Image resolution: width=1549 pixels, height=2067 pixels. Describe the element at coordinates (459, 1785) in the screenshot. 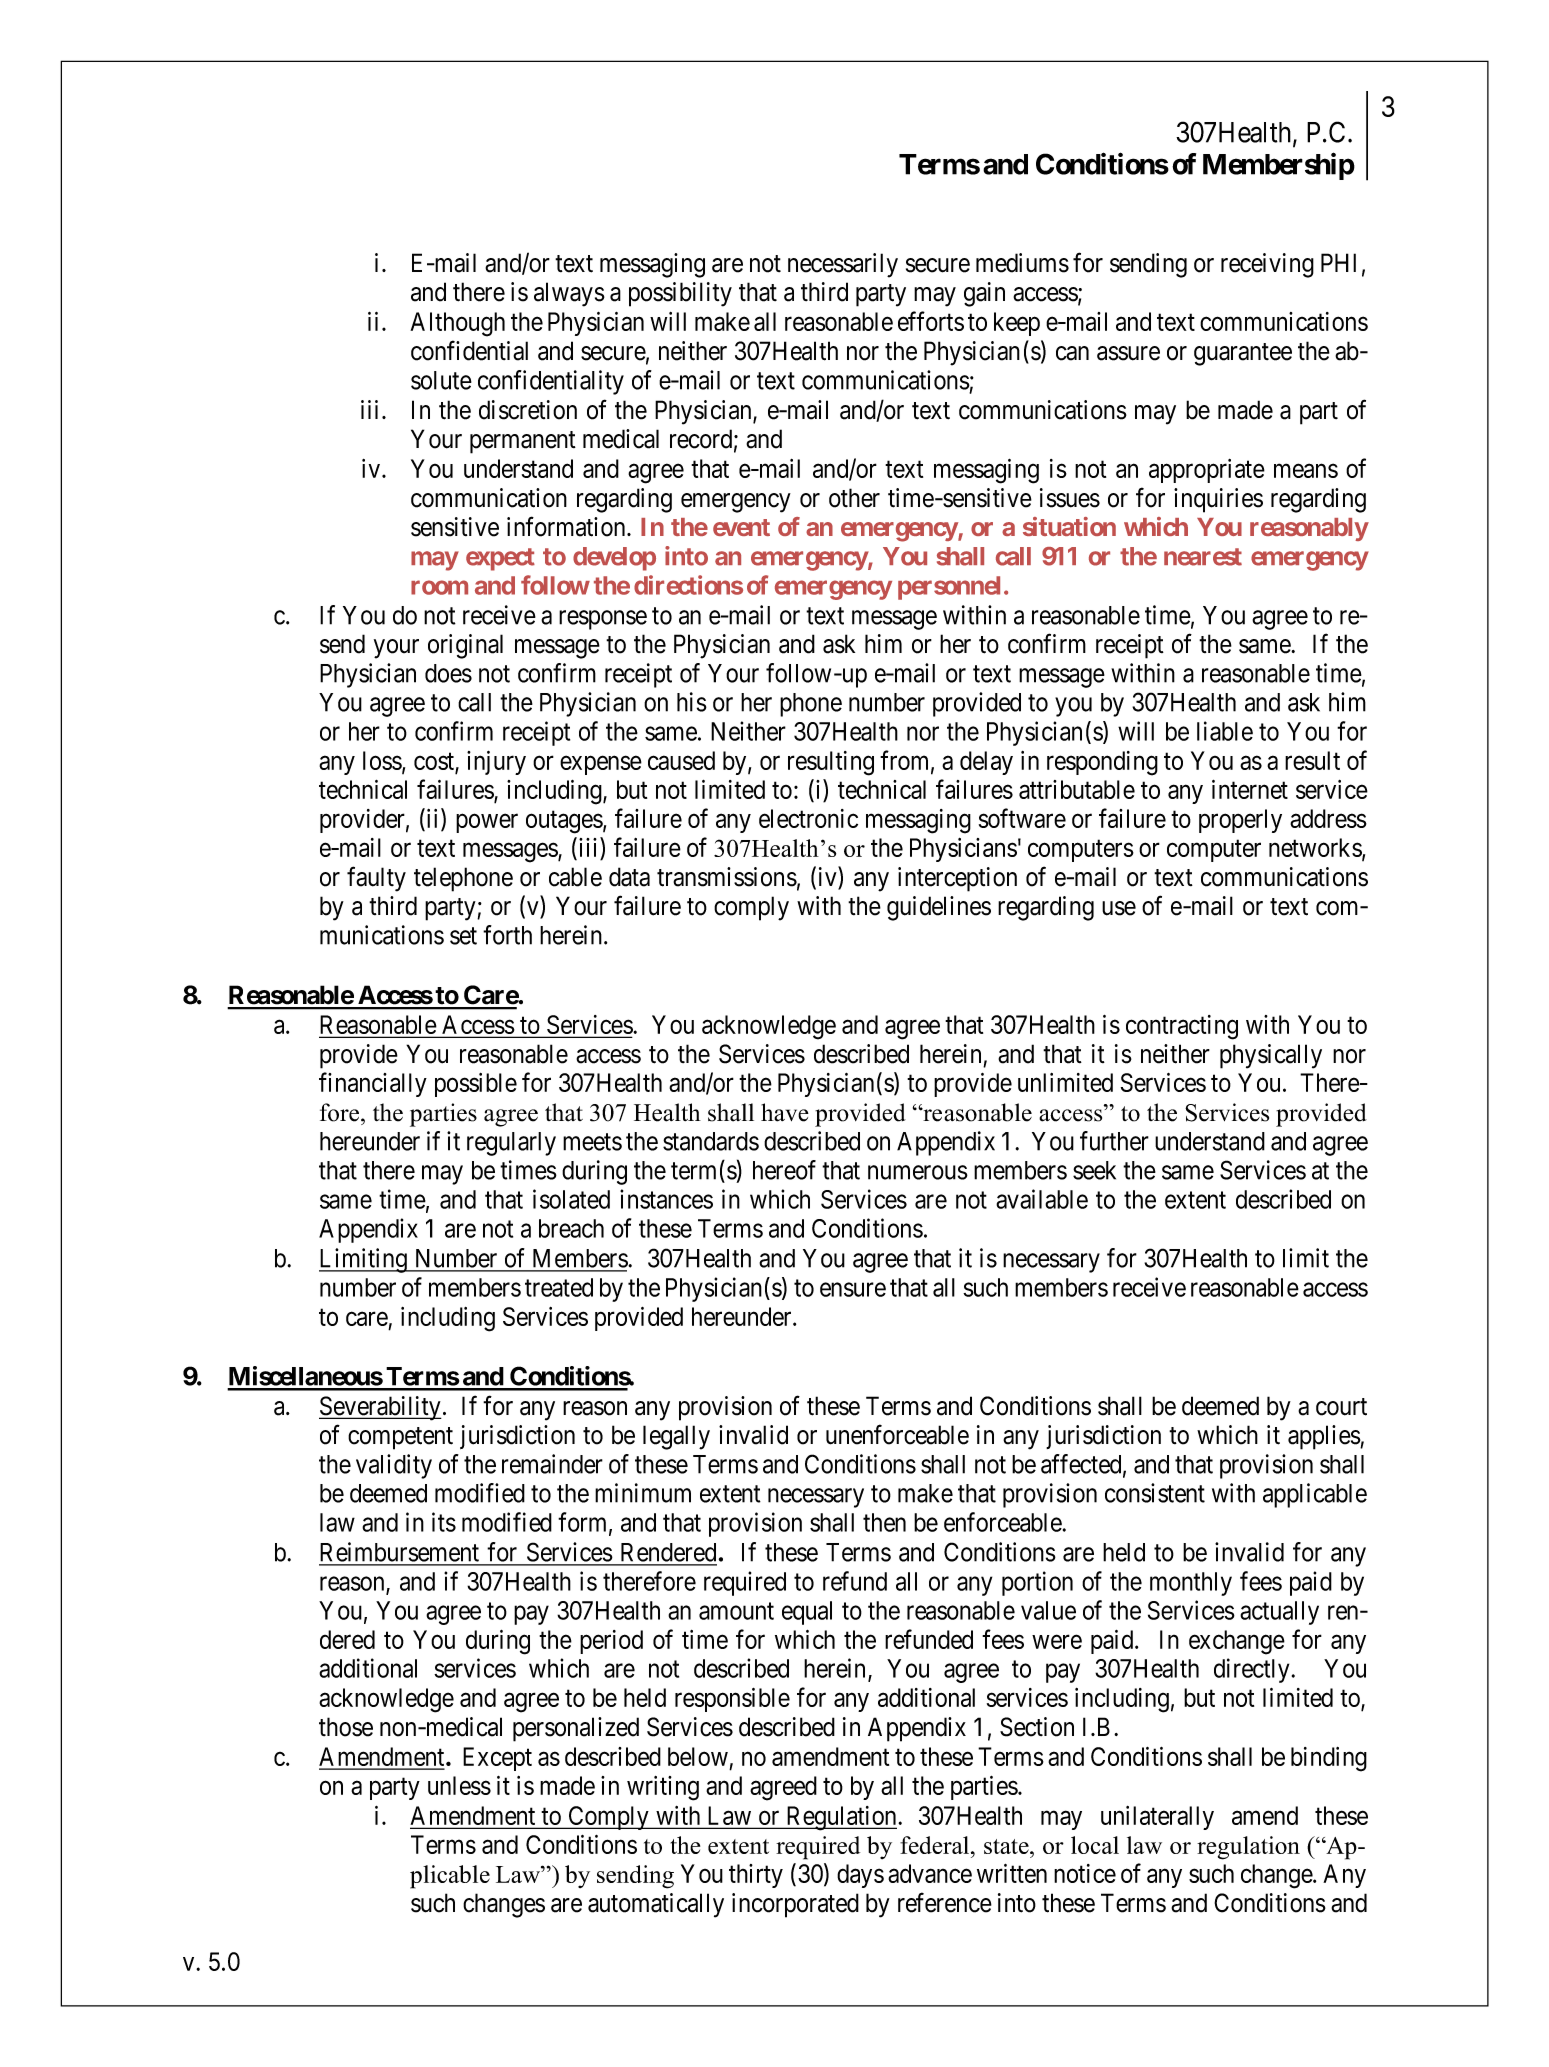

I see `unless` at that location.
